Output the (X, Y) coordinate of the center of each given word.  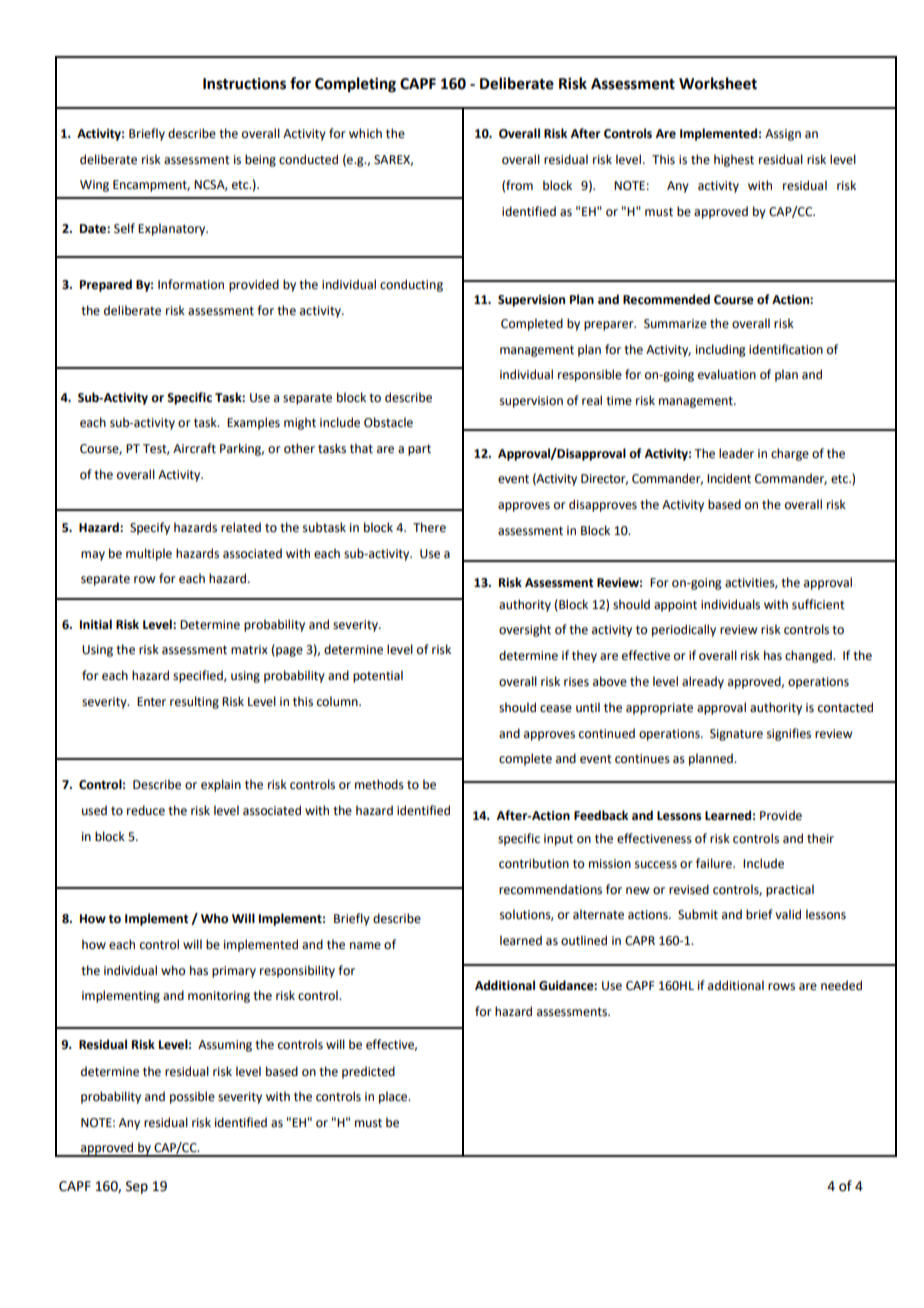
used (94, 810)
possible (192, 1097)
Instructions (244, 84)
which (365, 133)
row (144, 580)
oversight (525, 630)
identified (423, 810)
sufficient (818, 604)
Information (191, 284)
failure (715, 863)
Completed (532, 324)
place (394, 1097)
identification (786, 349)
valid (788, 914)
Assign (783, 135)
